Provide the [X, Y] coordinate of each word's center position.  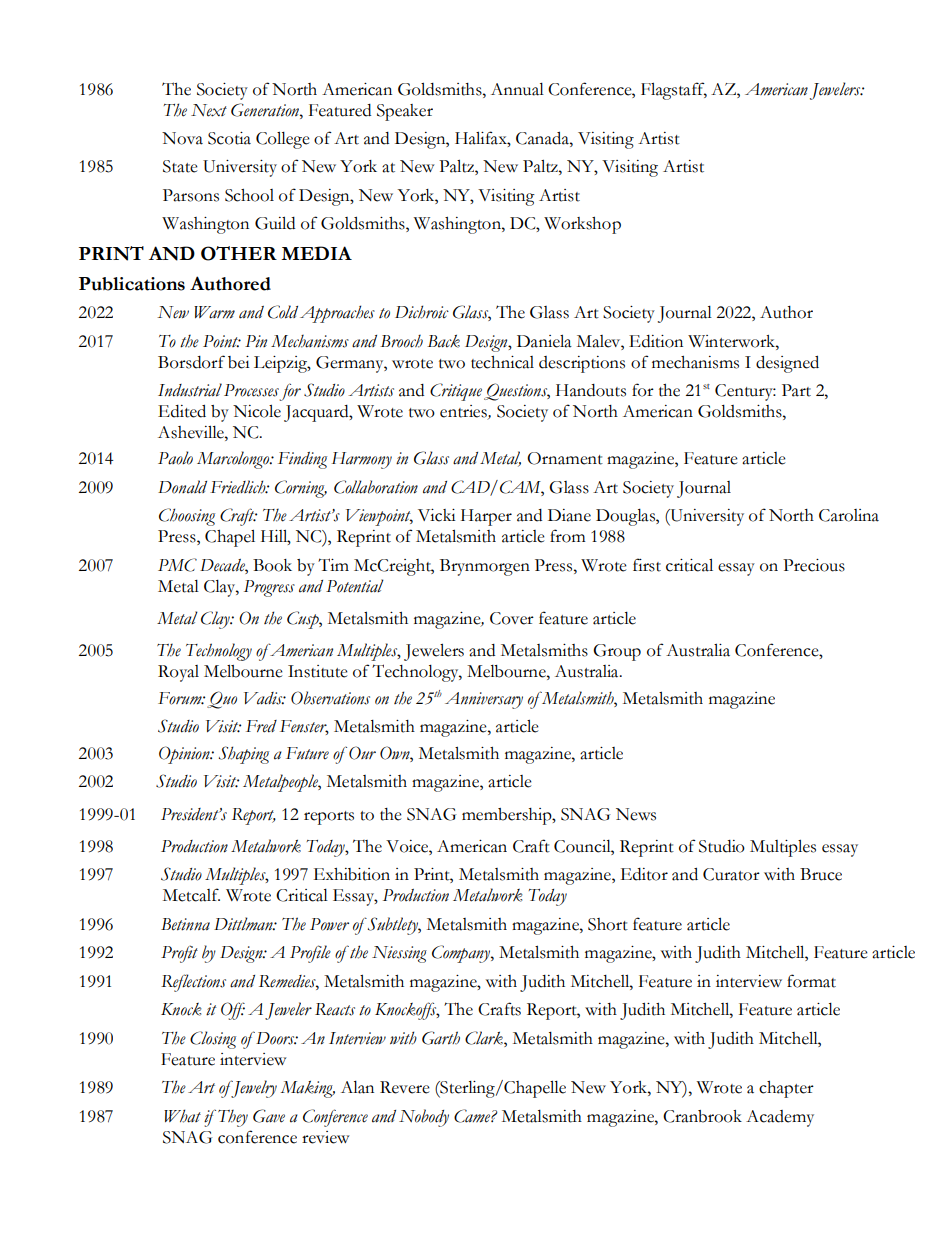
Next [209, 110]
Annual [517, 89]
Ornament [565, 458]
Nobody [424, 1118]
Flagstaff [674, 91]
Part [796, 390]
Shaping [244, 755]
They [233, 1118]
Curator [731, 874]
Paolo [175, 458]
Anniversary [484, 700]
